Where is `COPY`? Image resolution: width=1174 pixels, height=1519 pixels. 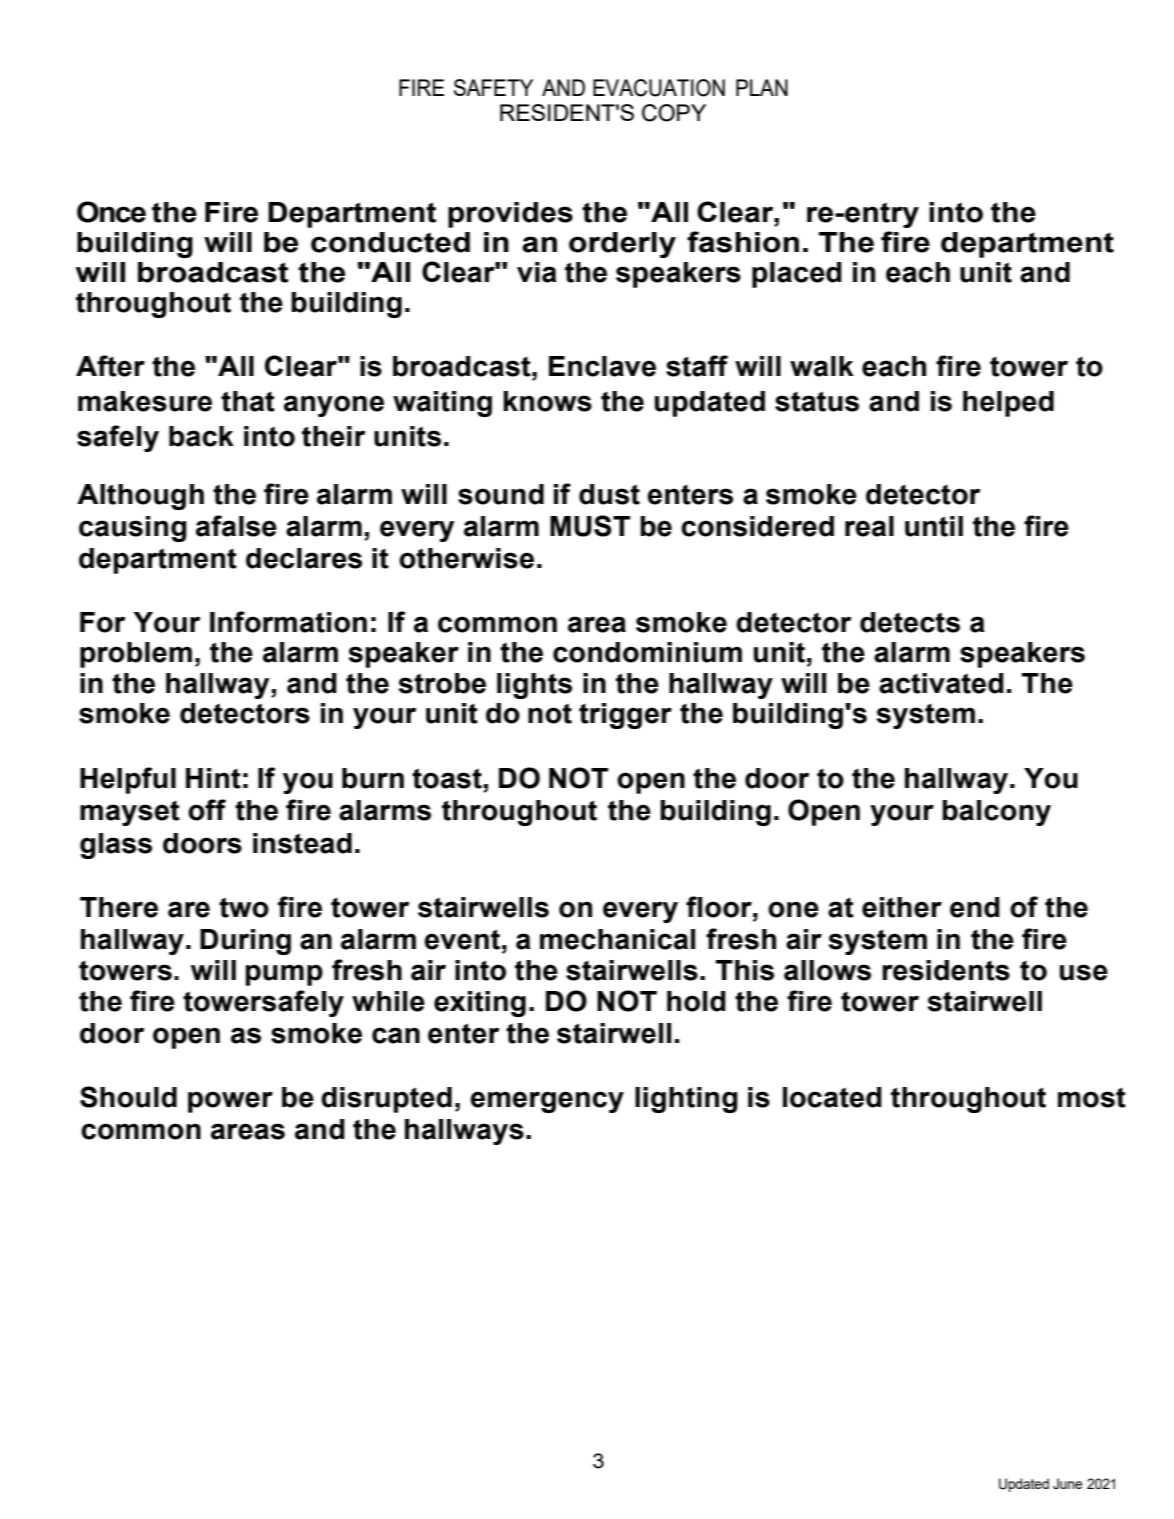 COPY is located at coordinates (674, 113).
